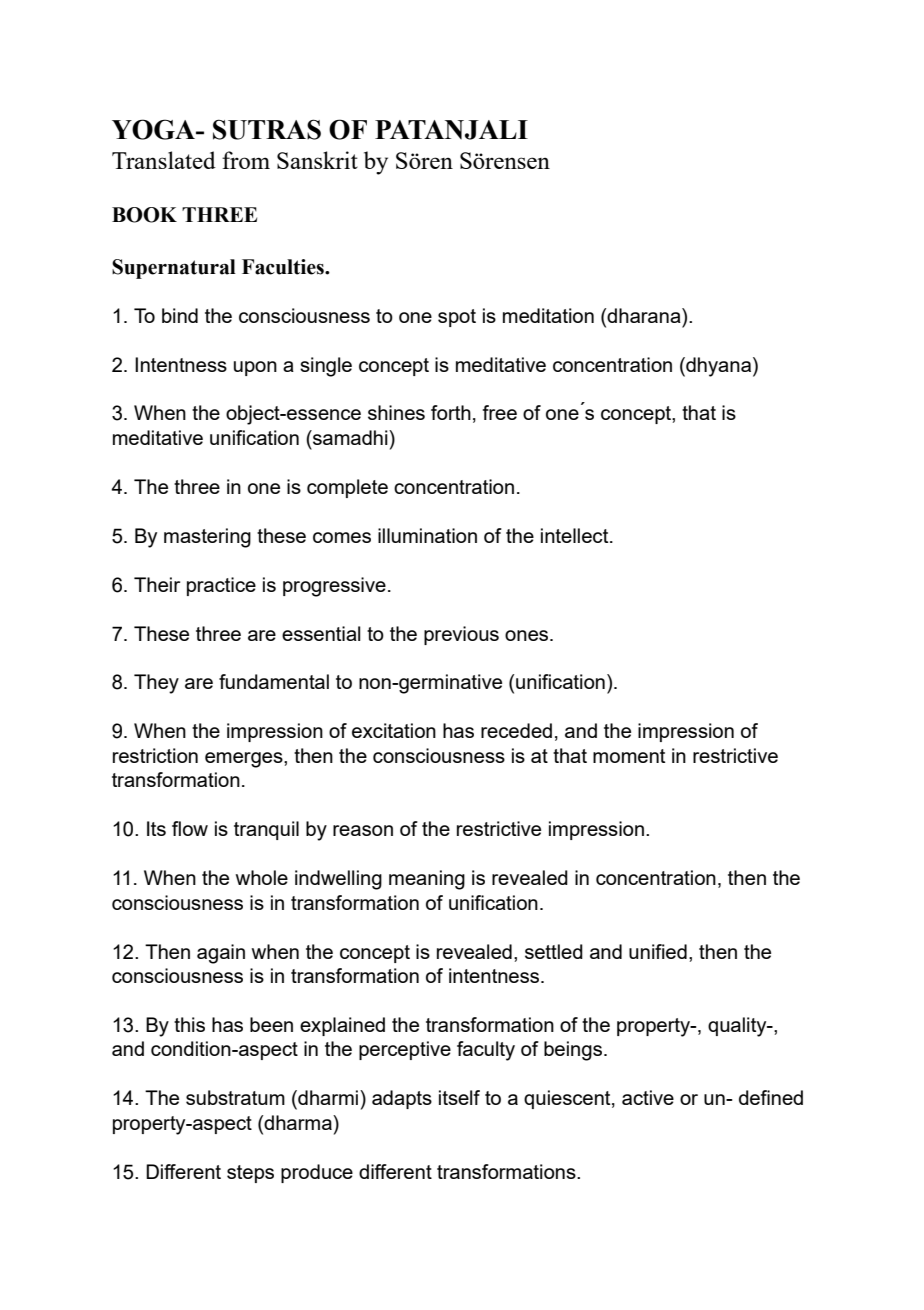 This document has height=1310, width=924. Describe the element at coordinates (459, 1097) in the document. I see `itself` at that location.
